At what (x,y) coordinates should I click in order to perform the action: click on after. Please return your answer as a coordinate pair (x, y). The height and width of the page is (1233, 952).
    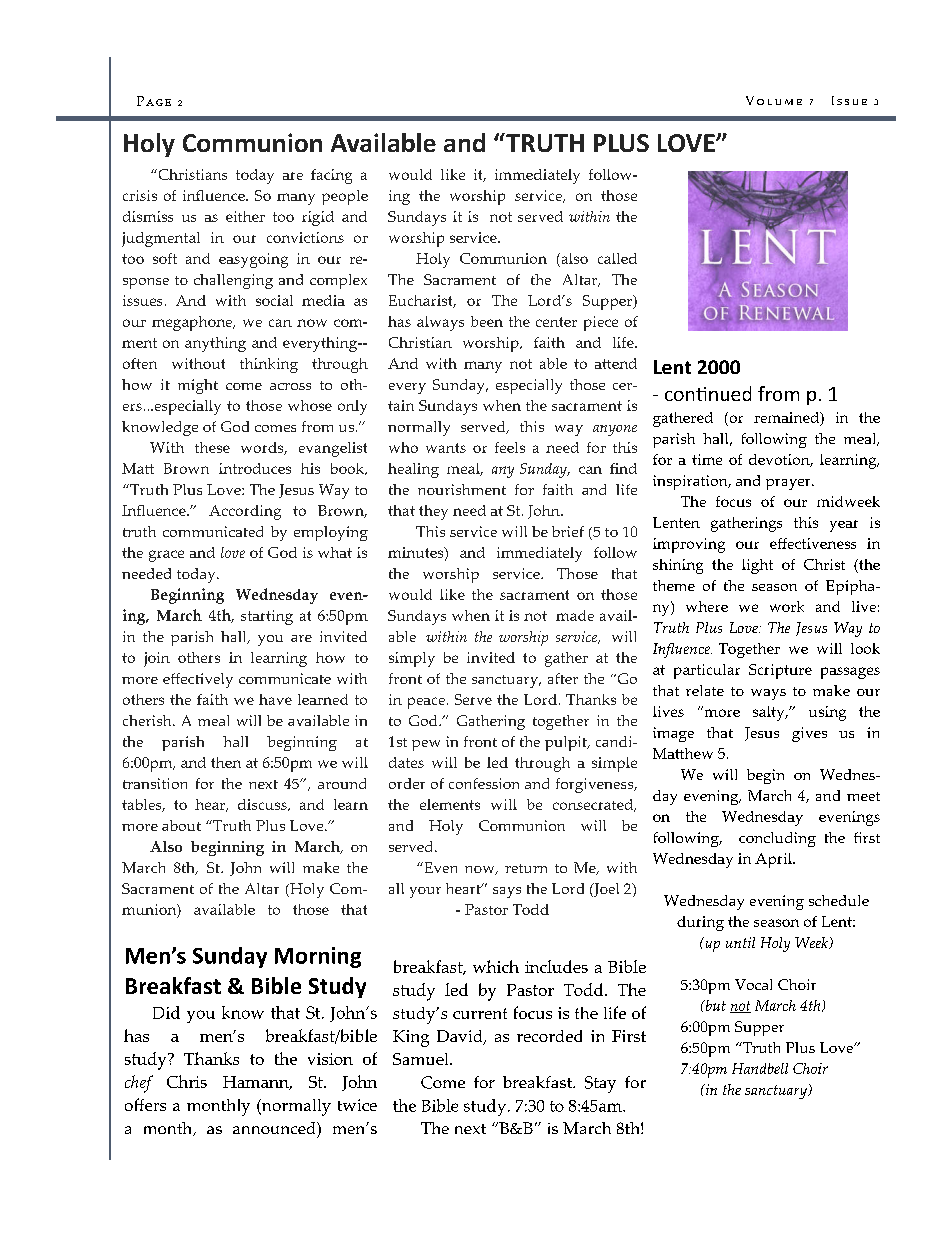
    Looking at the image, I should click on (563, 678).
